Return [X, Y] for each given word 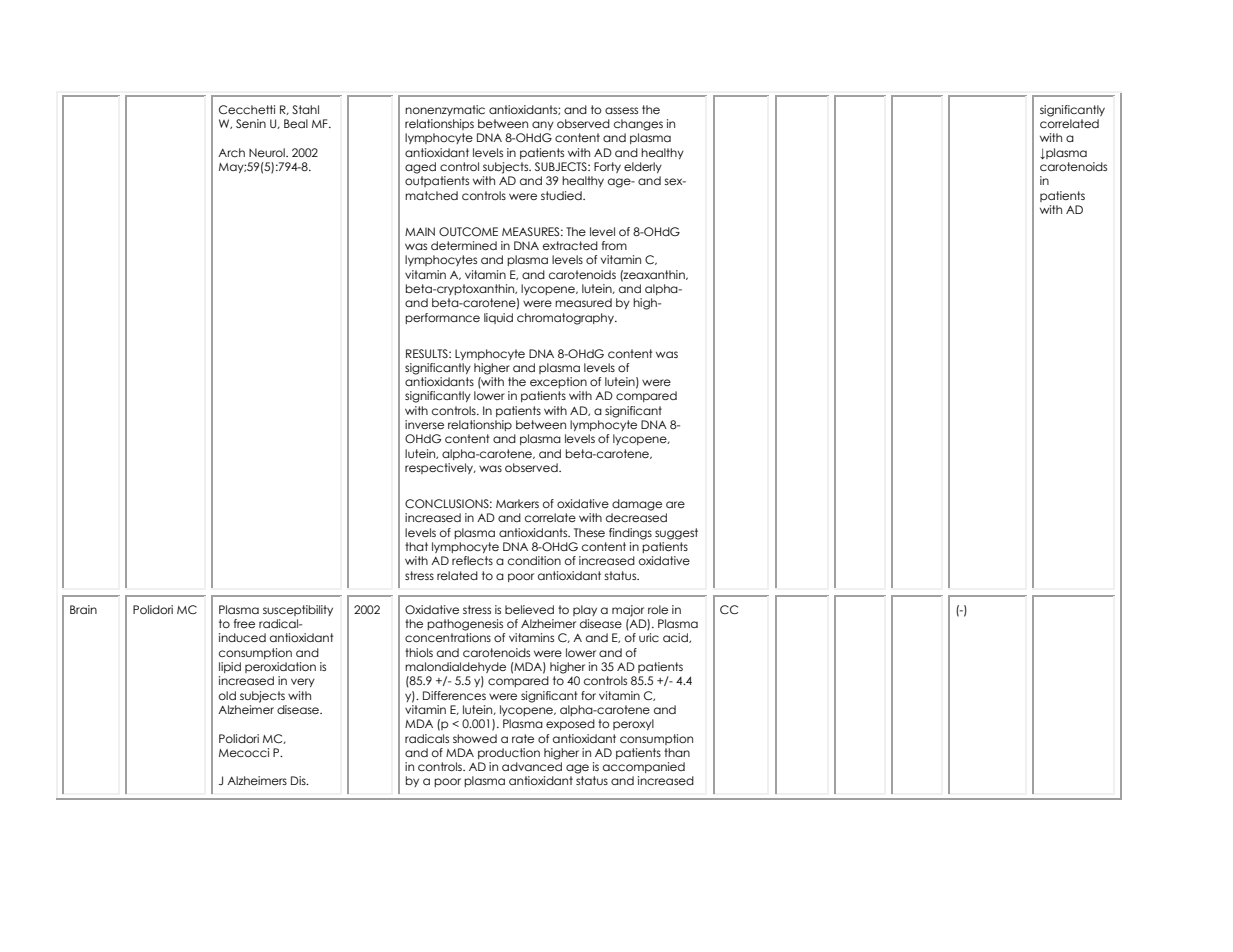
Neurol [268, 152]
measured [583, 302]
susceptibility [298, 610]
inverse [424, 424]
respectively [440, 468]
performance [442, 318]
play [585, 610]
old [227, 695]
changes [638, 125]
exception [558, 382]
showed [475, 738]
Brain [83, 609]
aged [420, 168]
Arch [231, 152]
